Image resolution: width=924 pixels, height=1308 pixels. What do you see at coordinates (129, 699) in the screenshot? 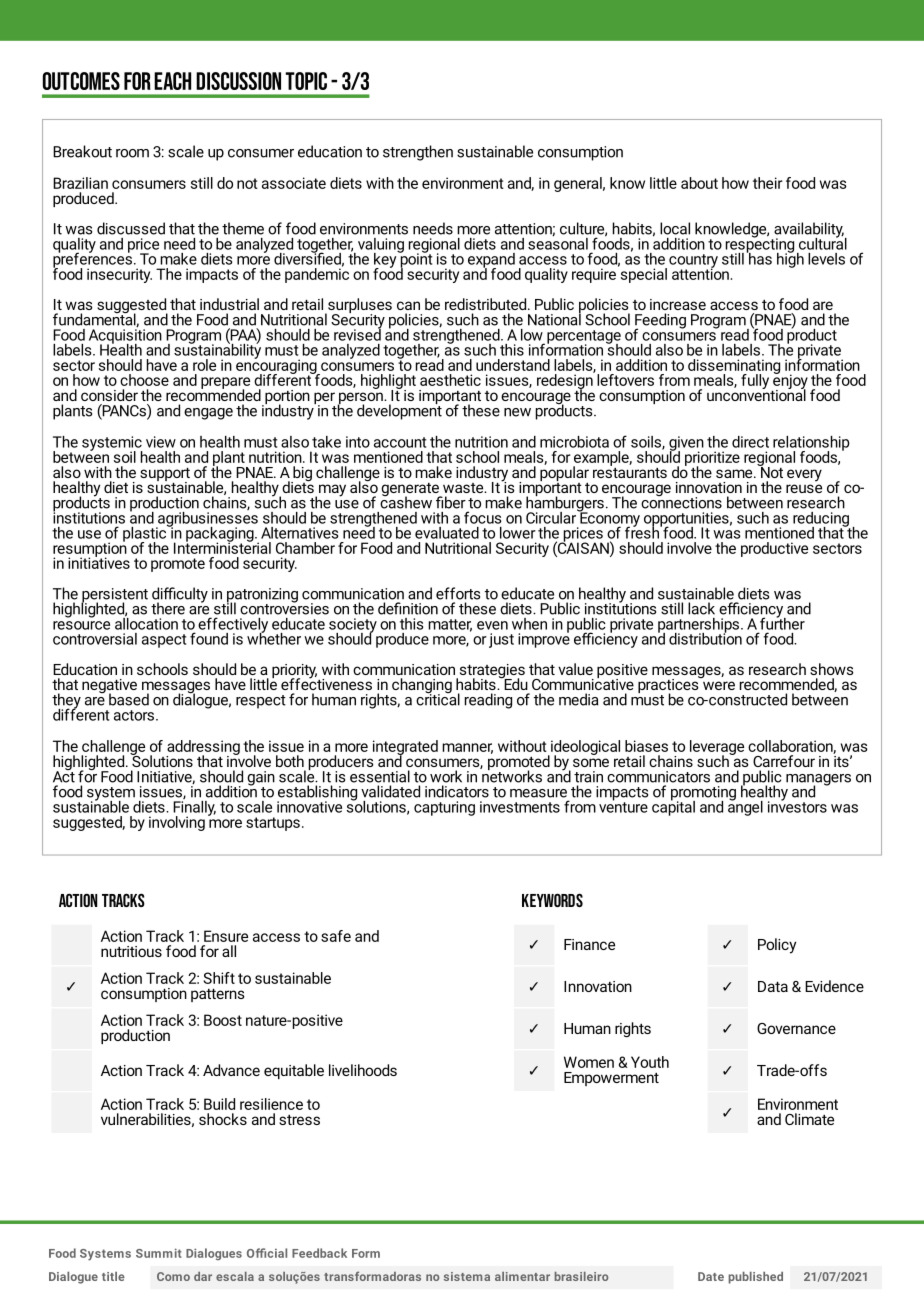
I see `based` at bounding box center [129, 699].
